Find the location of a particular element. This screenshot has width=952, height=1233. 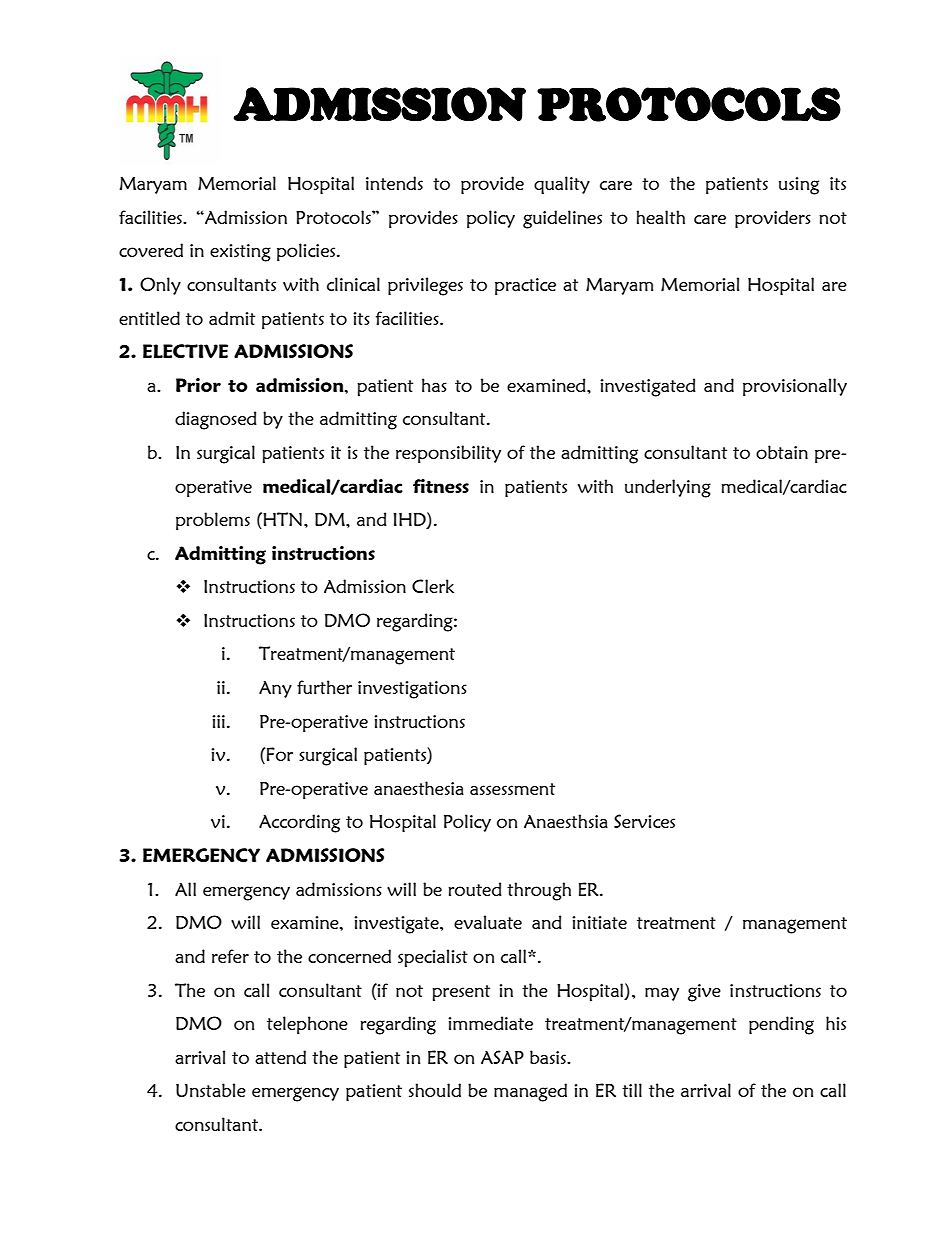

obtain is located at coordinates (782, 452).
